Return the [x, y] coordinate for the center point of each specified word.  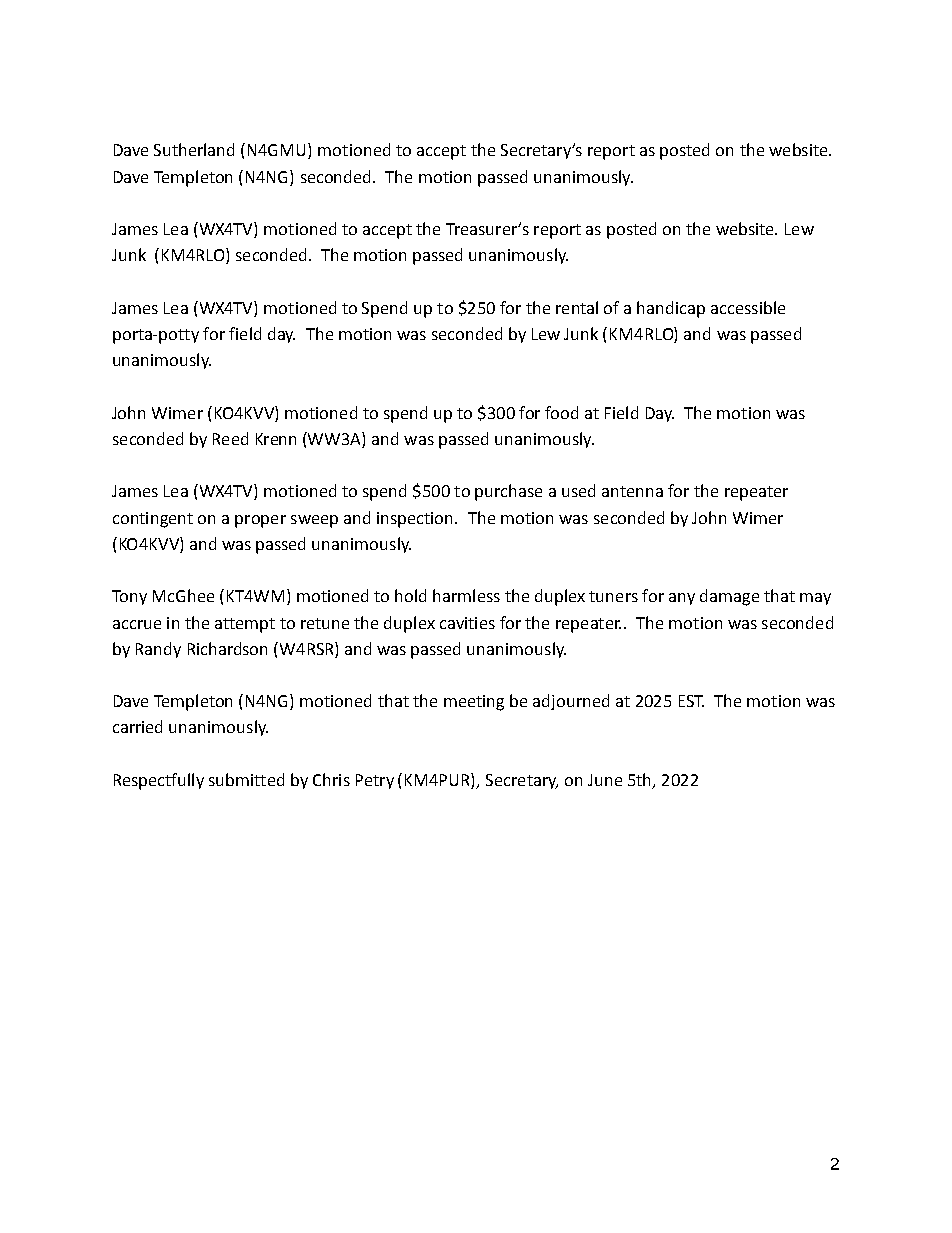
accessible [748, 307]
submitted [246, 779]
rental [577, 307]
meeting [474, 703]
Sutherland [194, 149]
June [605, 780]
